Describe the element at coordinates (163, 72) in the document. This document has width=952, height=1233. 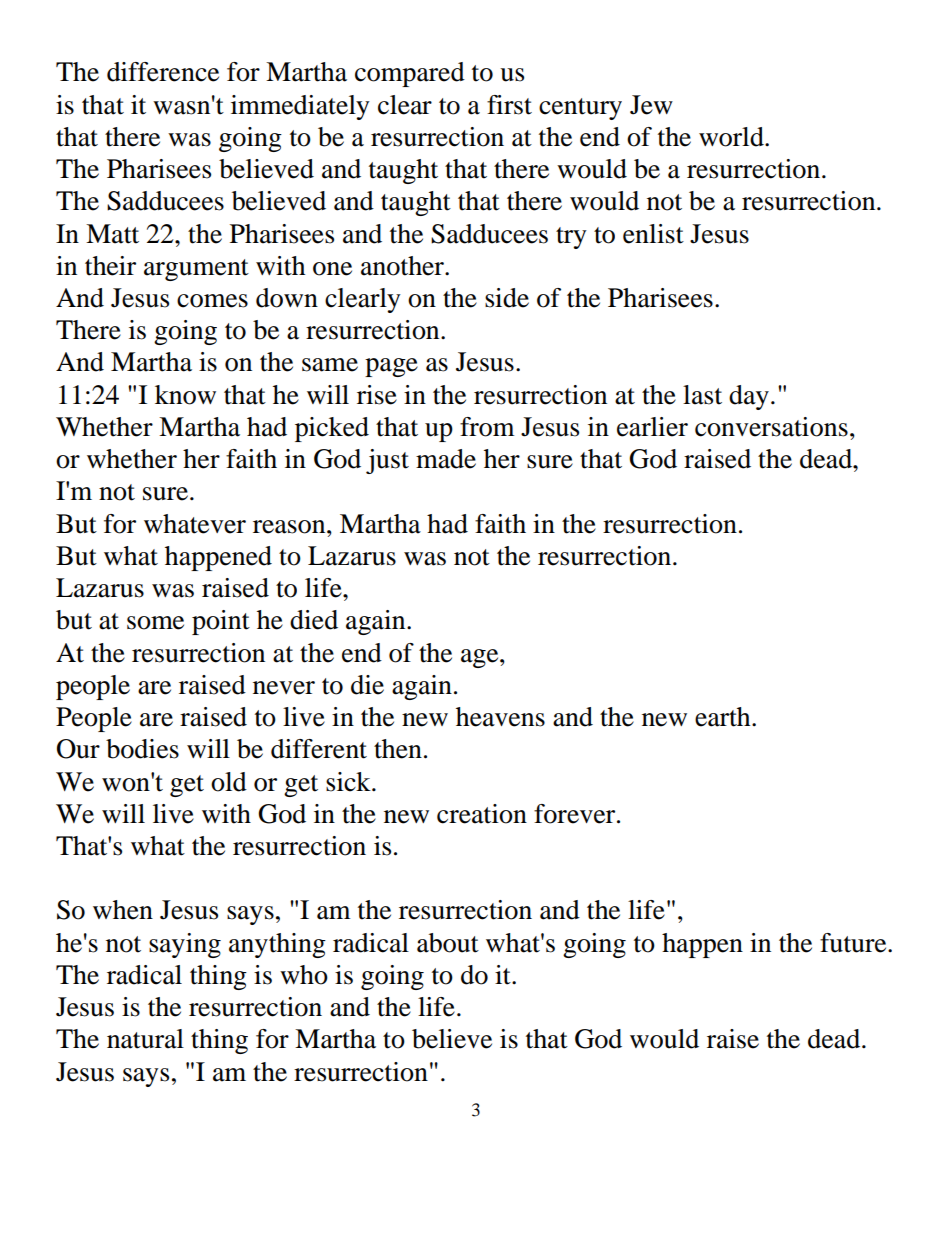
I see `difference` at that location.
